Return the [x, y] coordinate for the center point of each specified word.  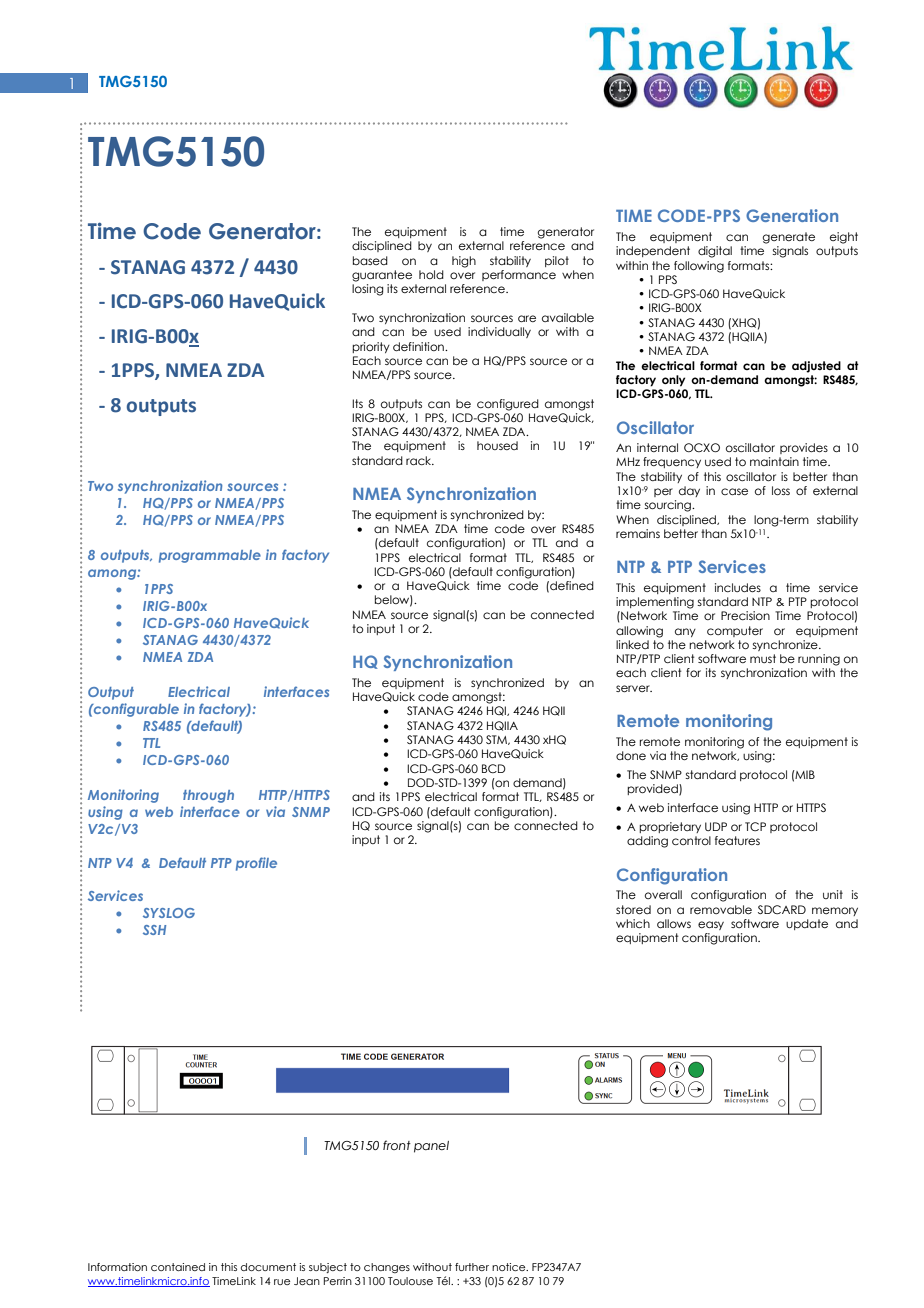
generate [789, 238]
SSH [154, 930]
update [807, 924]
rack [420, 460]
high [464, 262]
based [370, 260]
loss [781, 490]
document [268, 1267]
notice [510, 1267]
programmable [210, 556]
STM [497, 740]
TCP [755, 826]
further [472, 1267]
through [208, 796]
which [633, 923]
